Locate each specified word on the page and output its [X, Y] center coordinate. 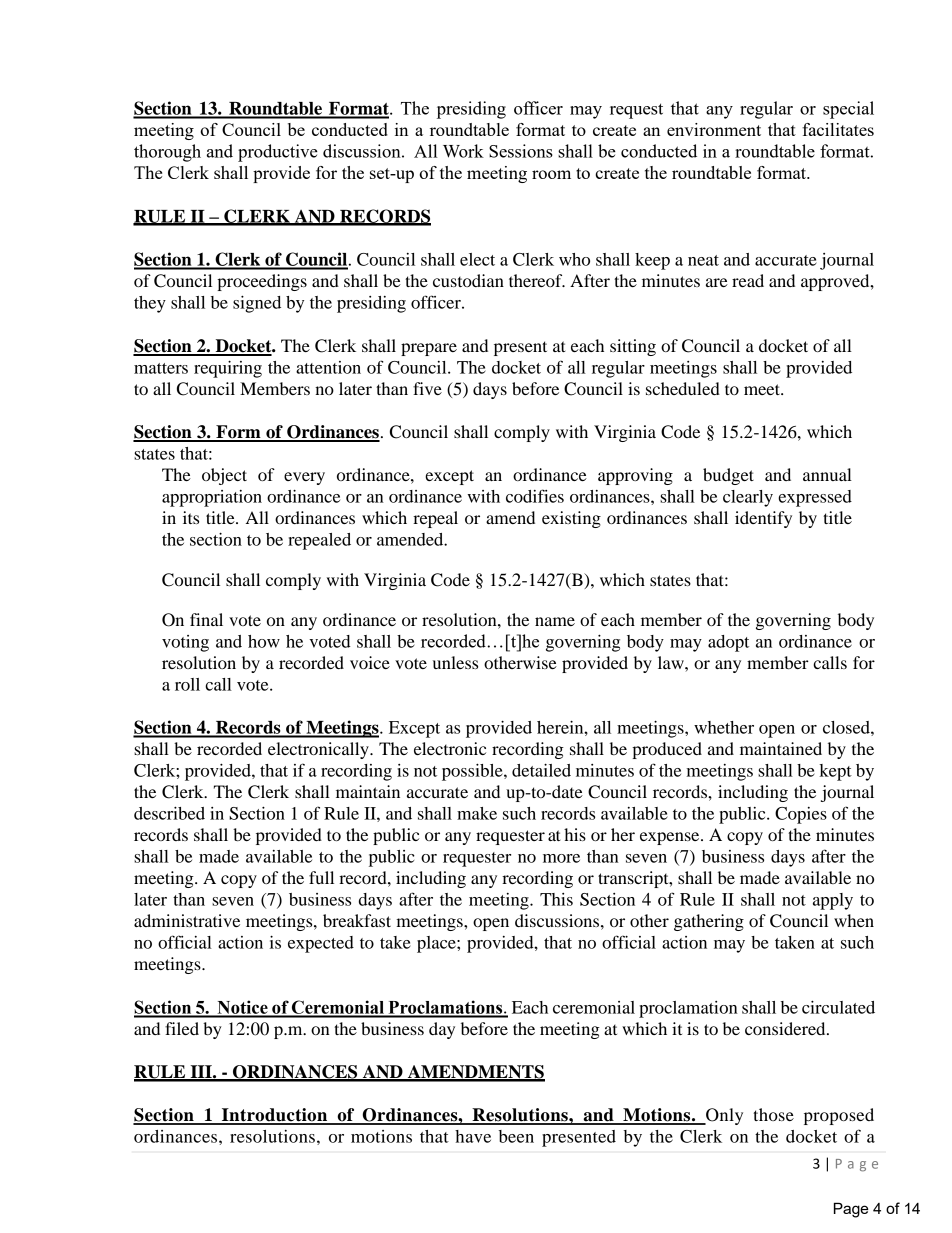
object [224, 476]
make [477, 813]
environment [714, 129]
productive [278, 153]
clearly [748, 498]
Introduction [275, 1116]
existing [571, 519]
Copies [801, 815]
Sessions [521, 151]
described [169, 813]
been [516, 1136]
